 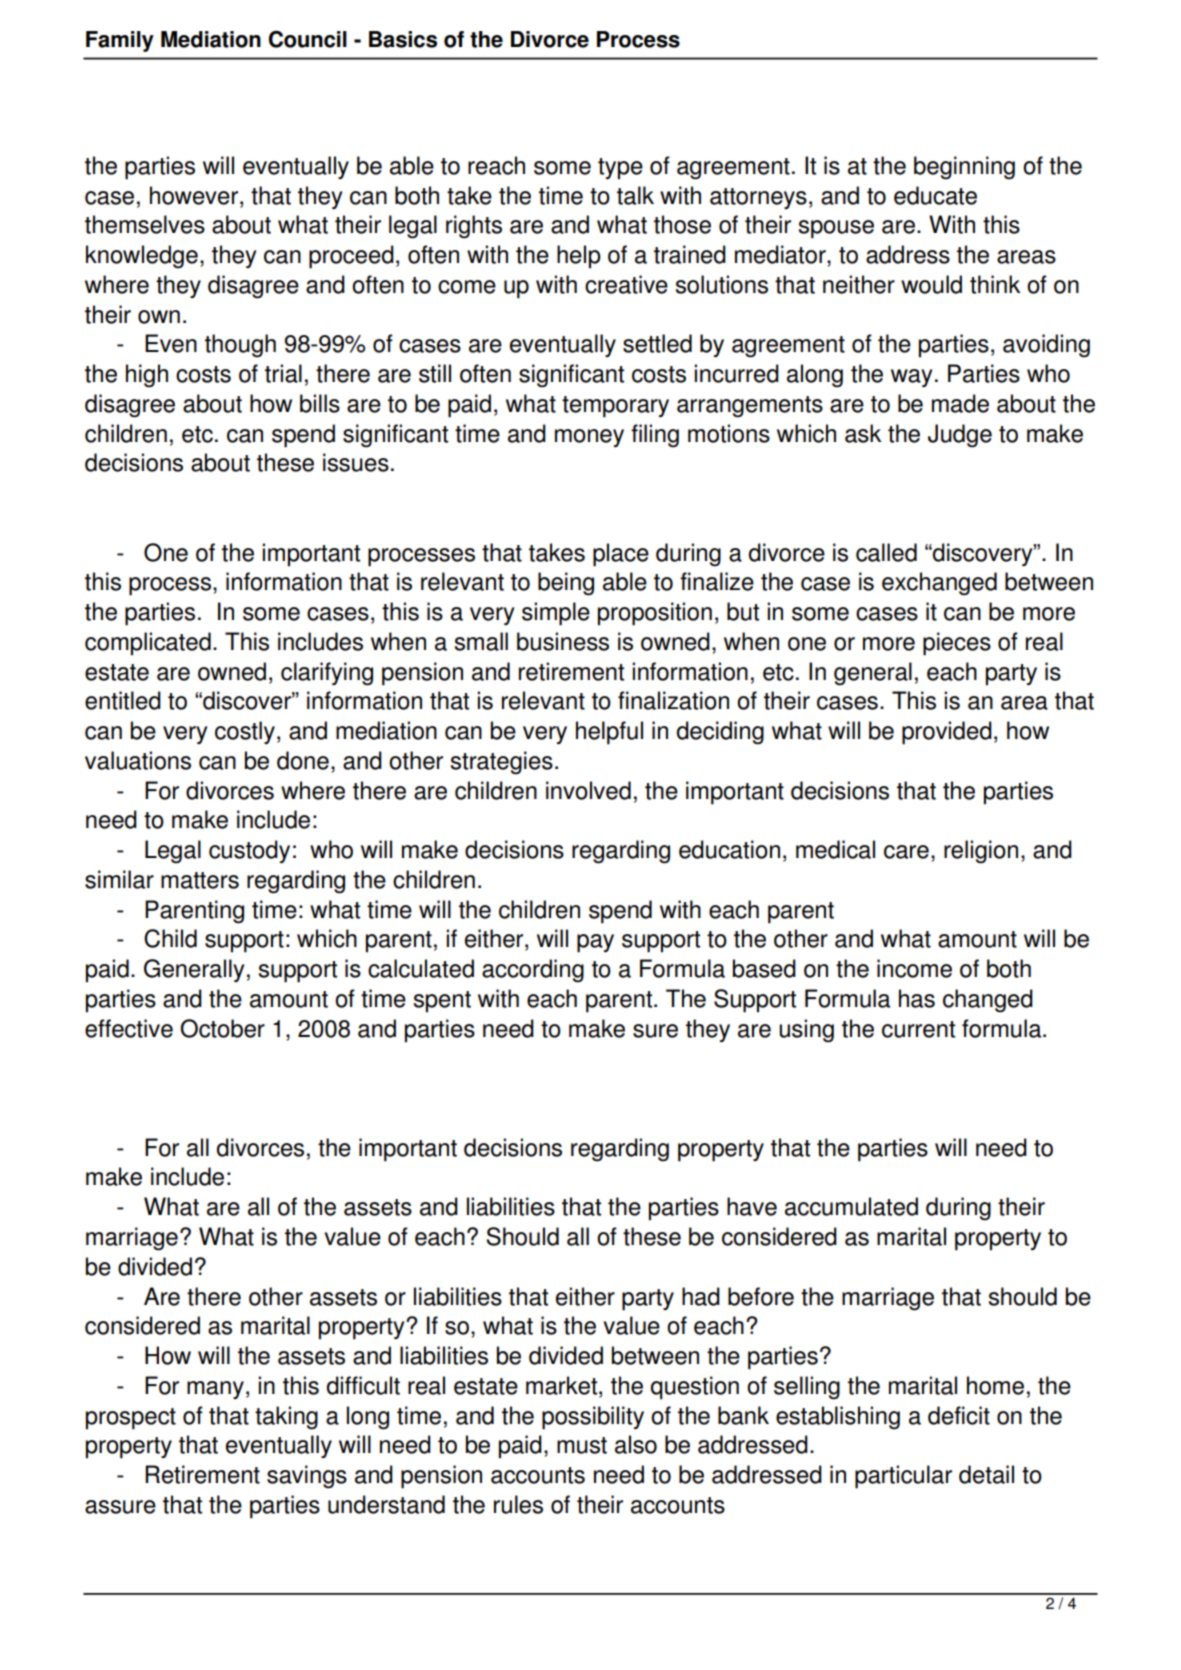 What do you see at coordinates (588, 790) in the screenshot?
I see `involved` at bounding box center [588, 790].
